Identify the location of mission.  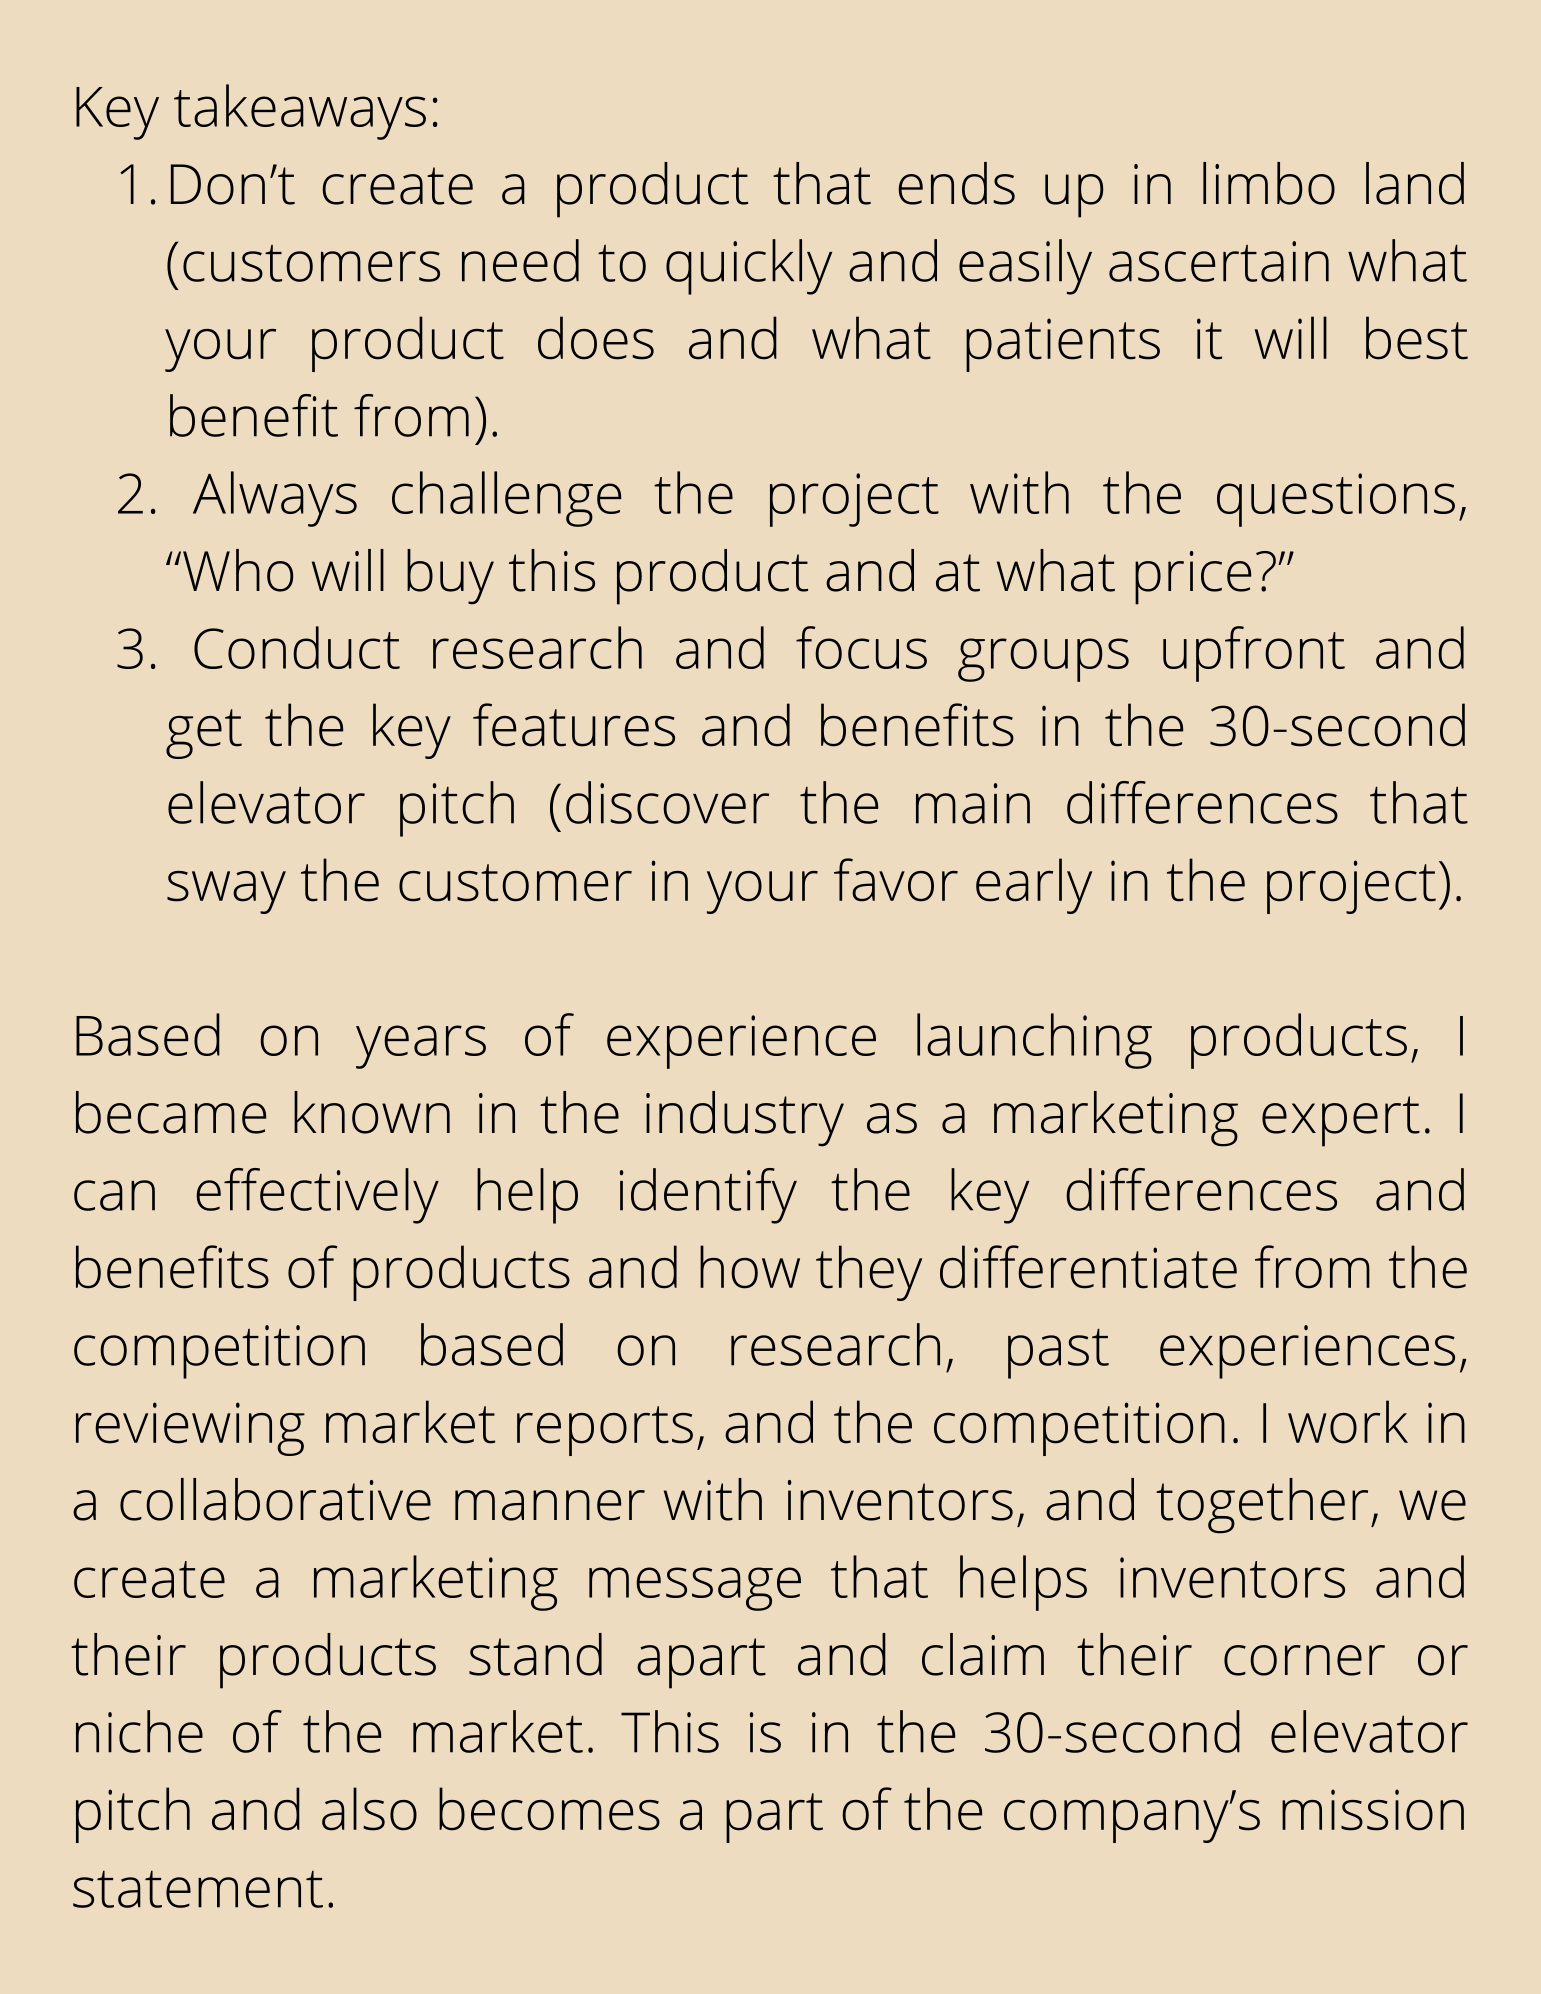
(1373, 1810).
